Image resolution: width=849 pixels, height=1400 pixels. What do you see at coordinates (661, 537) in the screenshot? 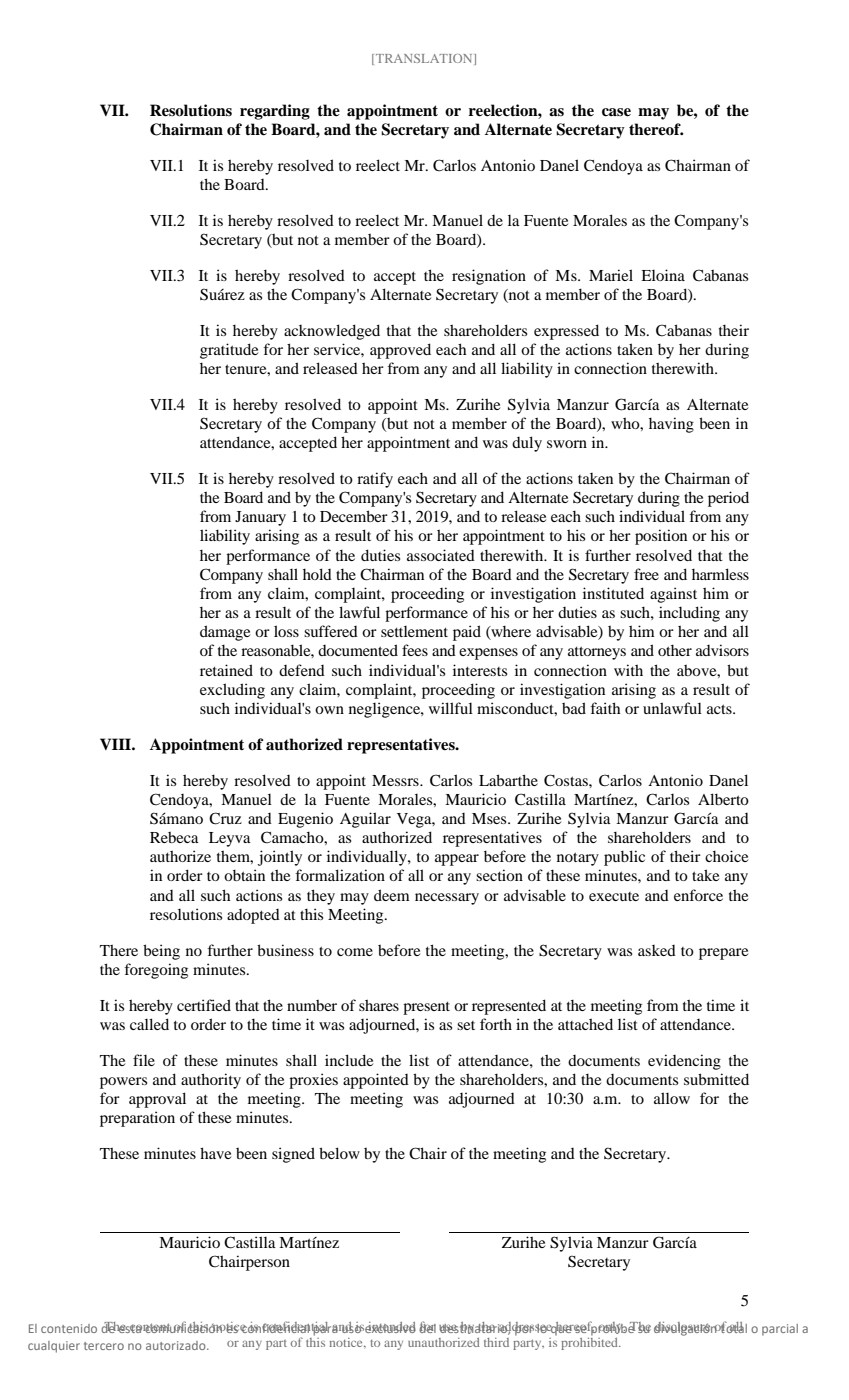
I see `position` at bounding box center [661, 537].
